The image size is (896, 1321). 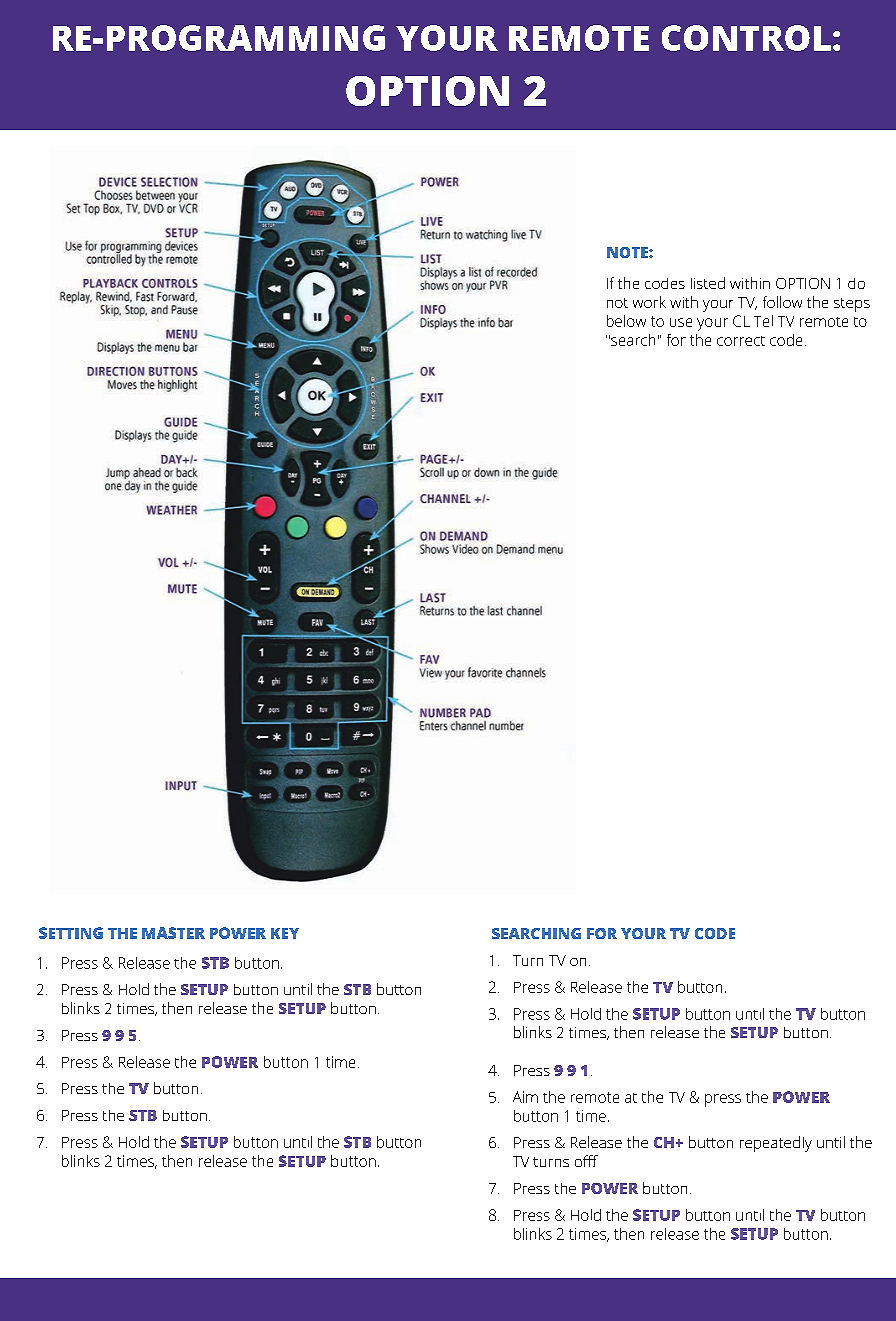 I want to click on below, so click(x=626, y=321).
